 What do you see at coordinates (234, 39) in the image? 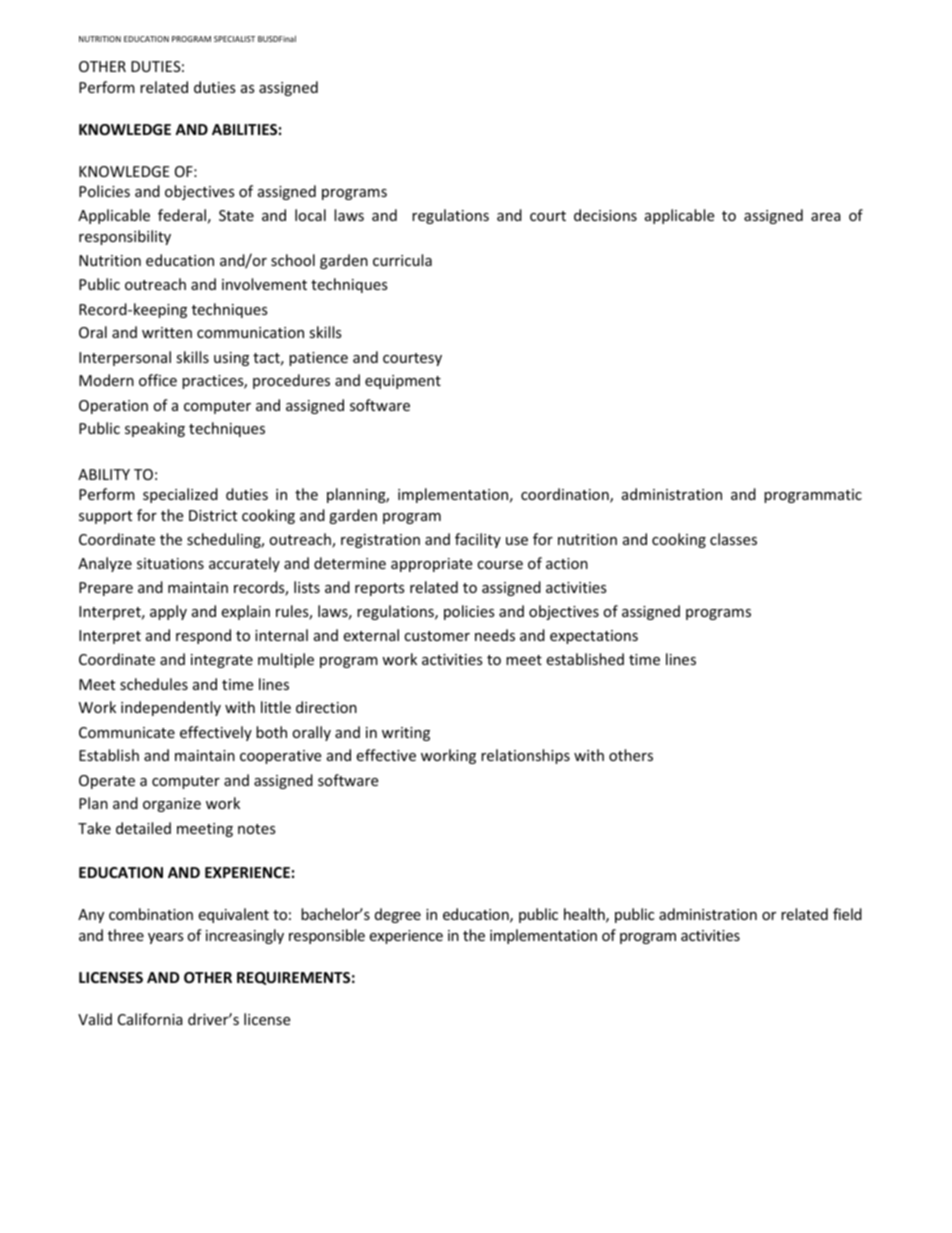
I see `SPECIALIST` at bounding box center [234, 39].
